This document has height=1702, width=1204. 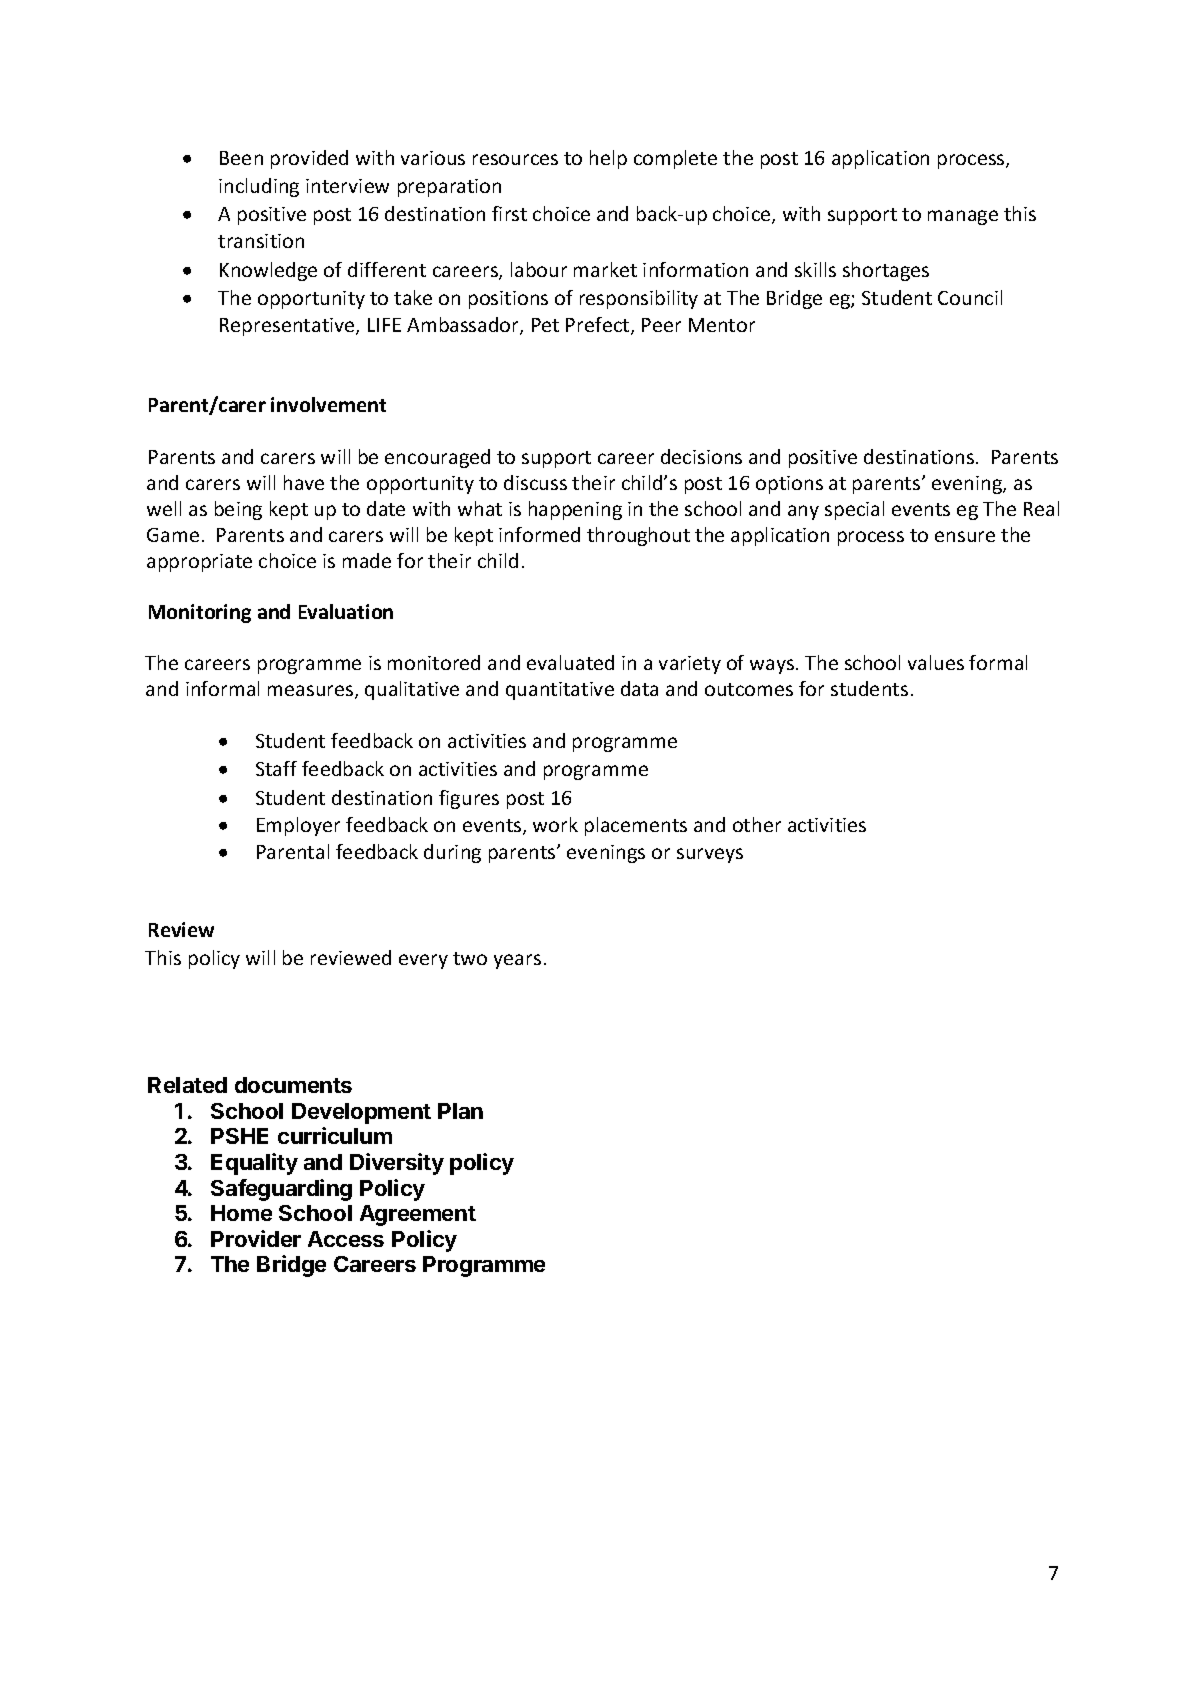 I want to click on have, so click(x=304, y=482).
